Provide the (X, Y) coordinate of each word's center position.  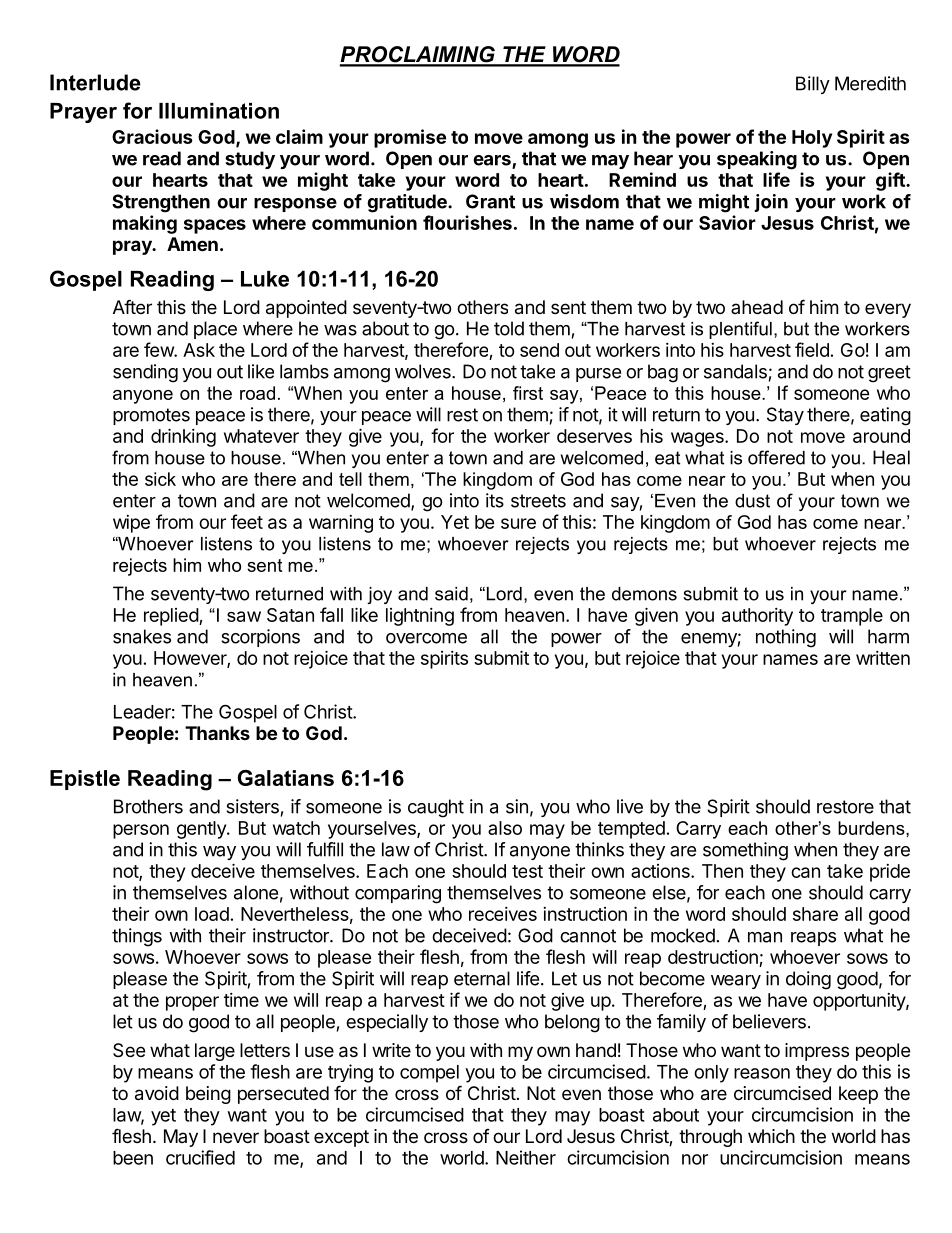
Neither (526, 1157)
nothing (786, 638)
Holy (812, 139)
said (451, 594)
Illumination (219, 111)
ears (493, 161)
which (771, 1136)
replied (172, 617)
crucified (200, 1157)
